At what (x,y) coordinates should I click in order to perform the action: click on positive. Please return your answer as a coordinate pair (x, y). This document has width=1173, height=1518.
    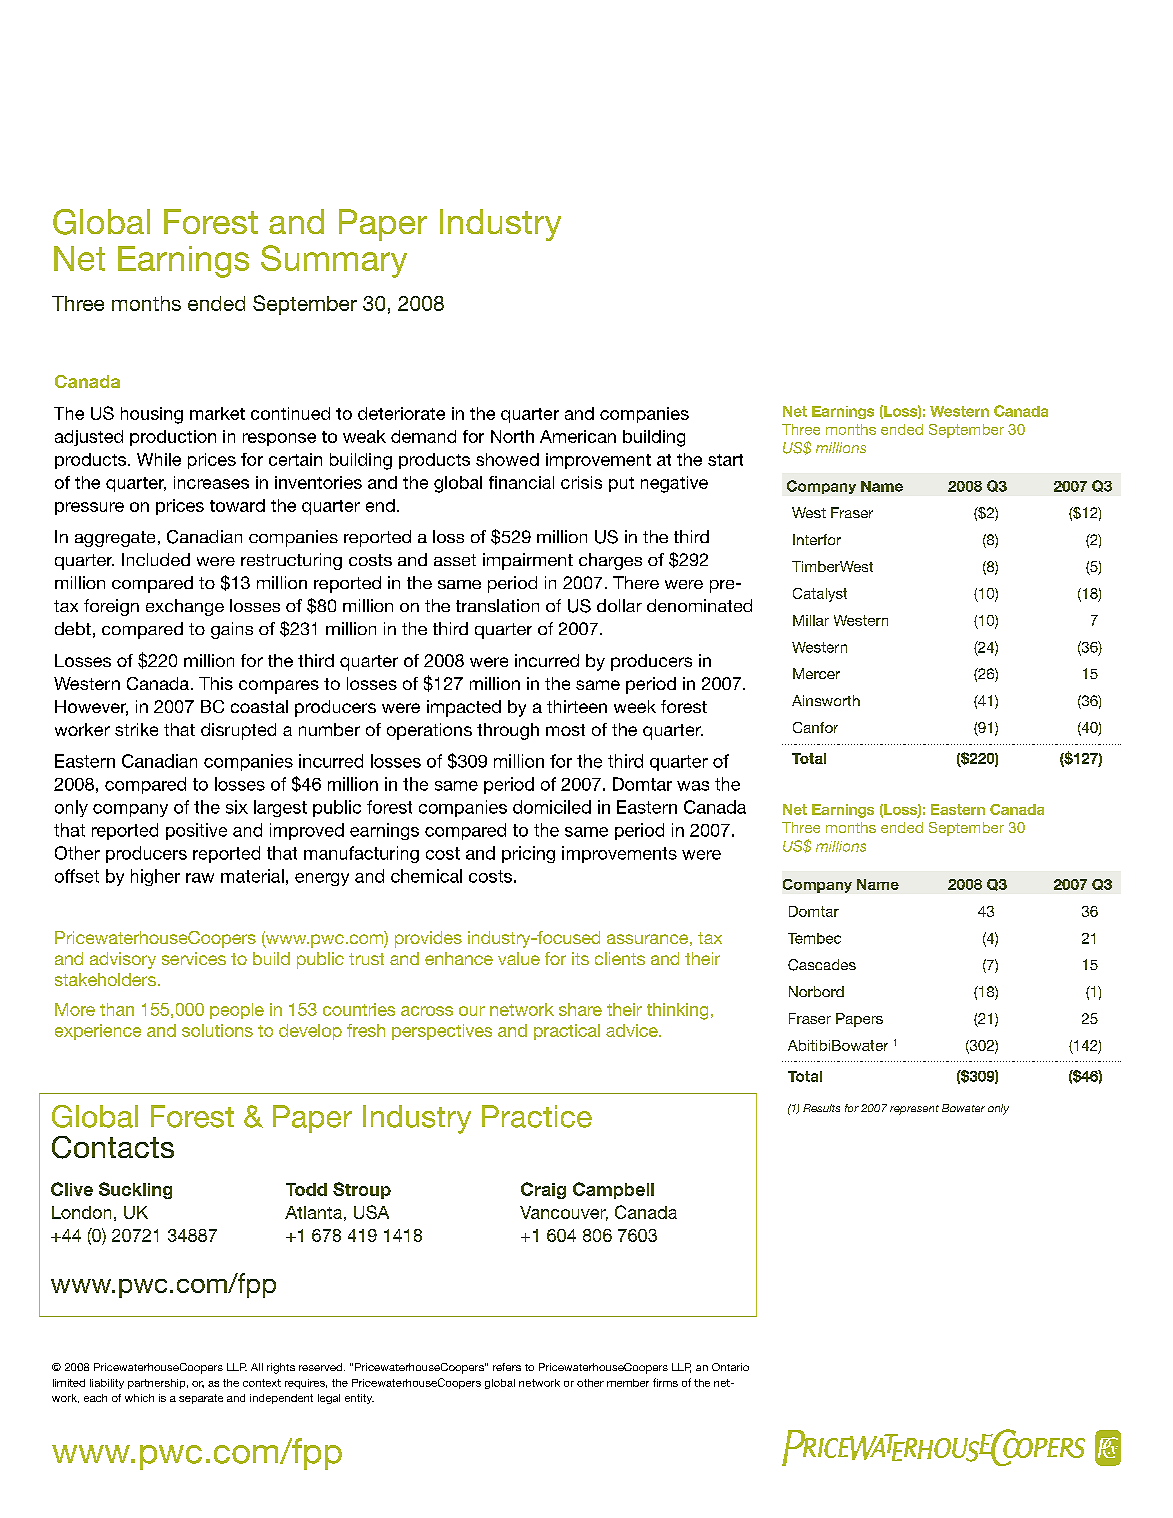
    Looking at the image, I should click on (196, 831).
